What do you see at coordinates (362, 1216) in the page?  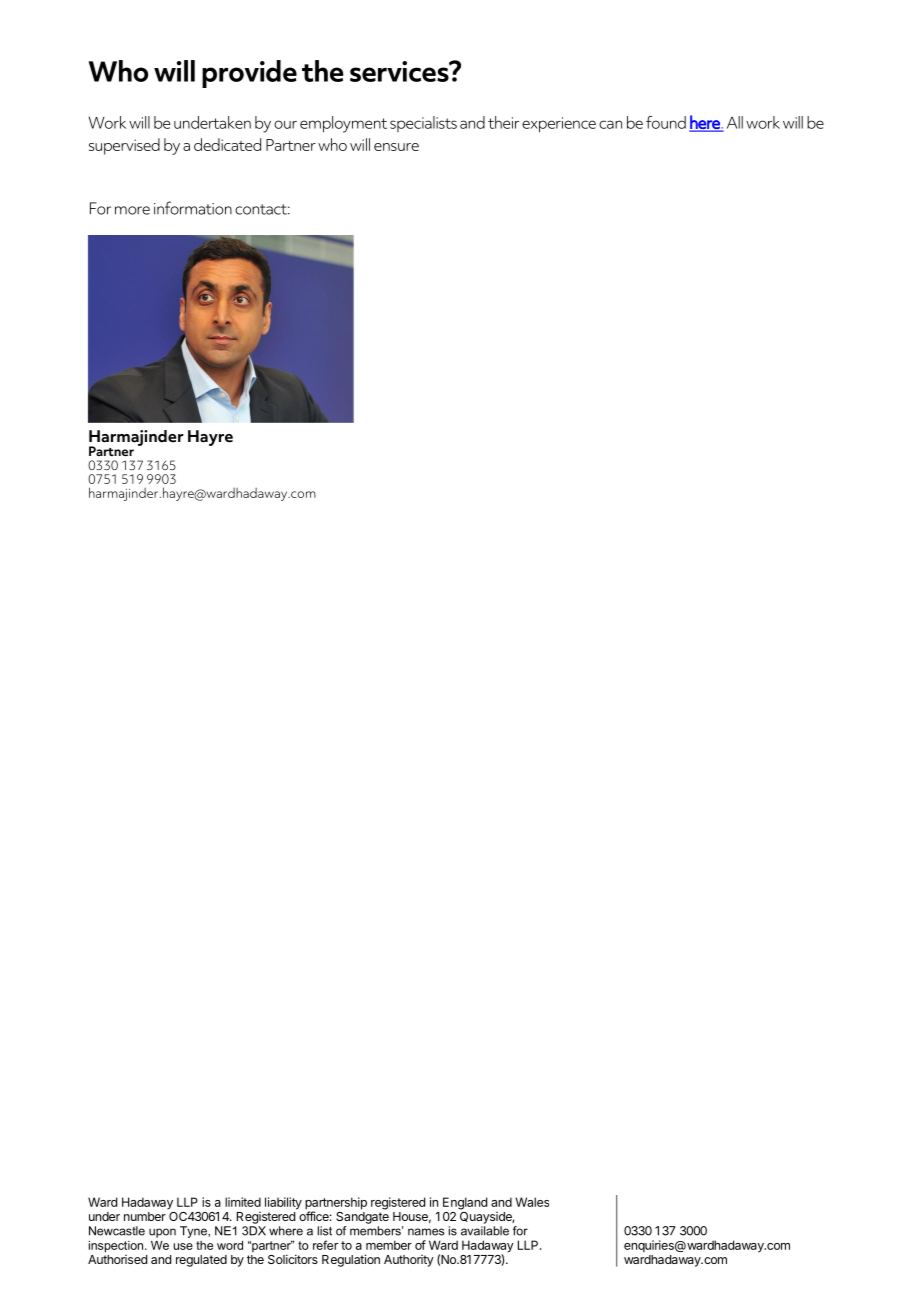 I see `Sandgate` at bounding box center [362, 1216].
